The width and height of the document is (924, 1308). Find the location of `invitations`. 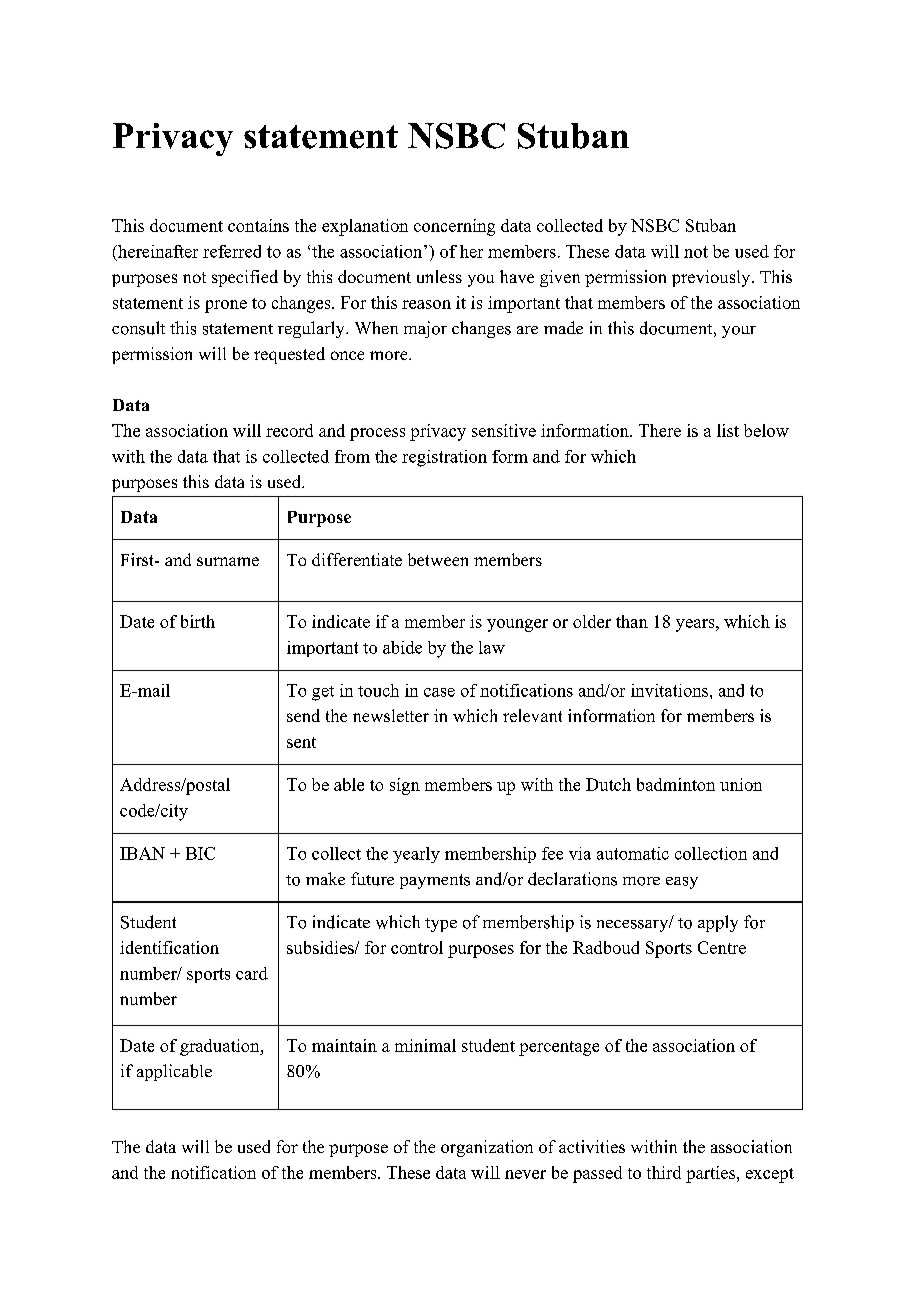

invitations is located at coordinates (669, 690).
